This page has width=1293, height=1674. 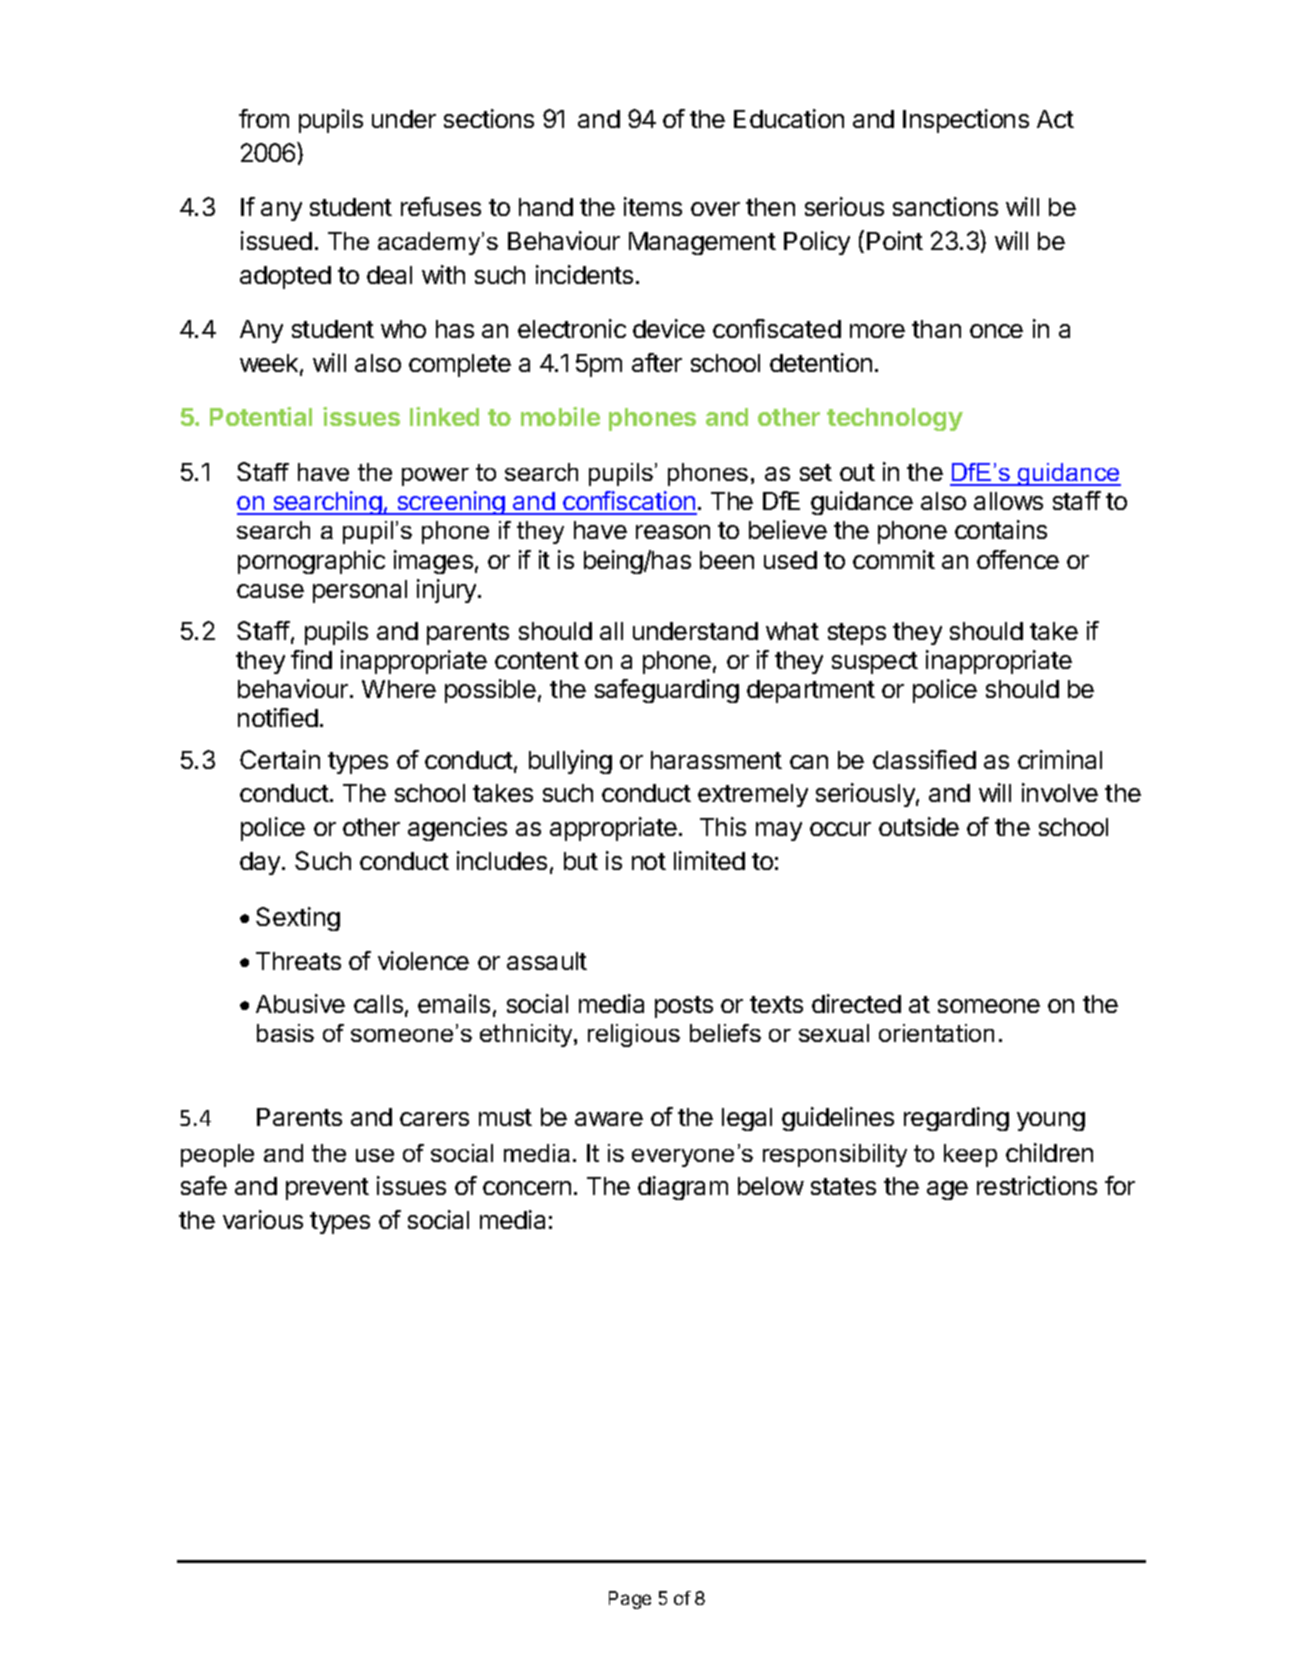 I want to click on Page, so click(x=630, y=1600).
